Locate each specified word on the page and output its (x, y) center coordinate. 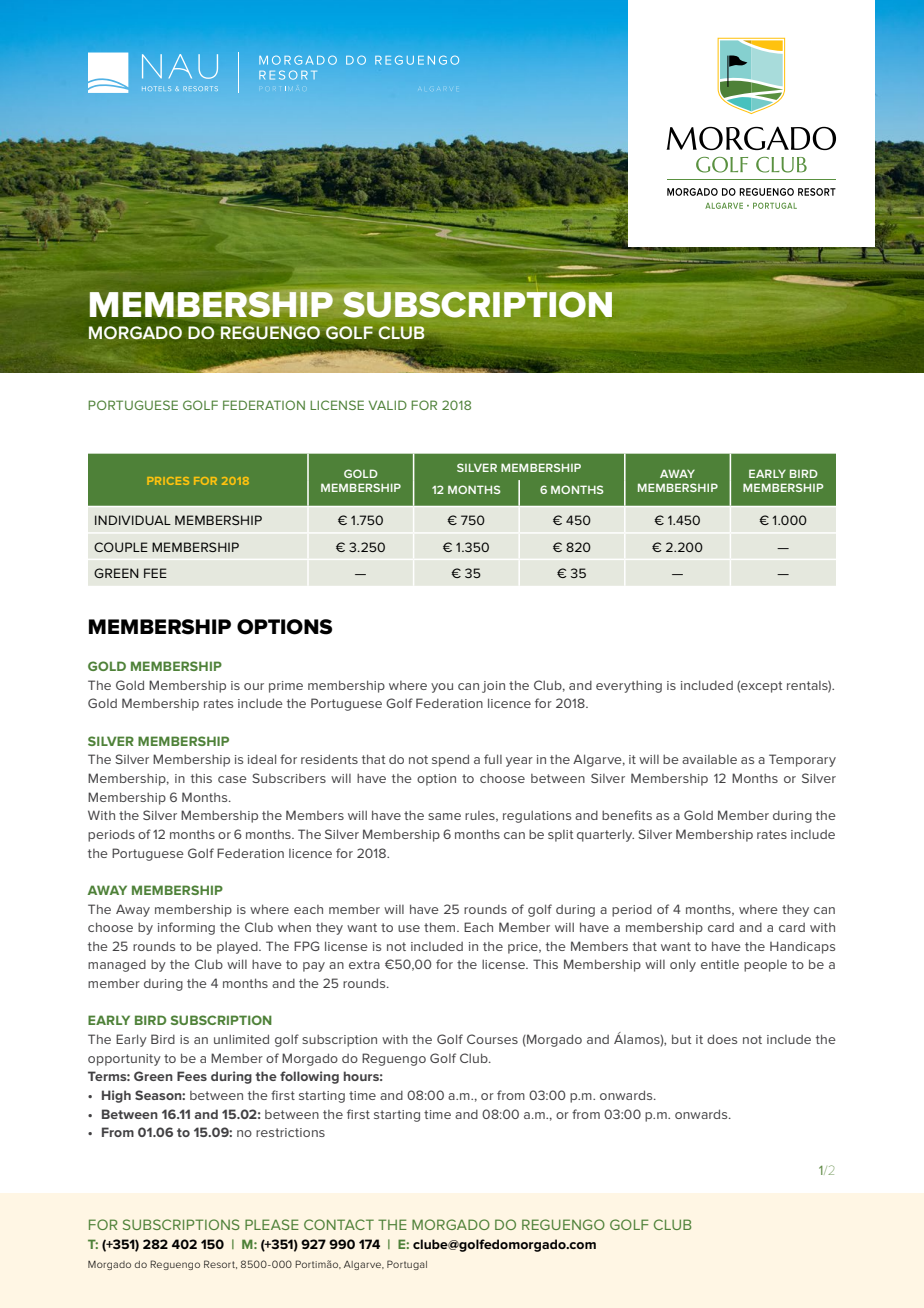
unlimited (241, 1039)
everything (629, 686)
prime (286, 687)
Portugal (407, 1265)
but (682, 1039)
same (444, 816)
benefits (627, 815)
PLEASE (272, 1224)
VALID (387, 405)
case (232, 779)
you (442, 688)
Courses (492, 1039)
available (709, 759)
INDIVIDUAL (133, 520)
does (722, 1039)
